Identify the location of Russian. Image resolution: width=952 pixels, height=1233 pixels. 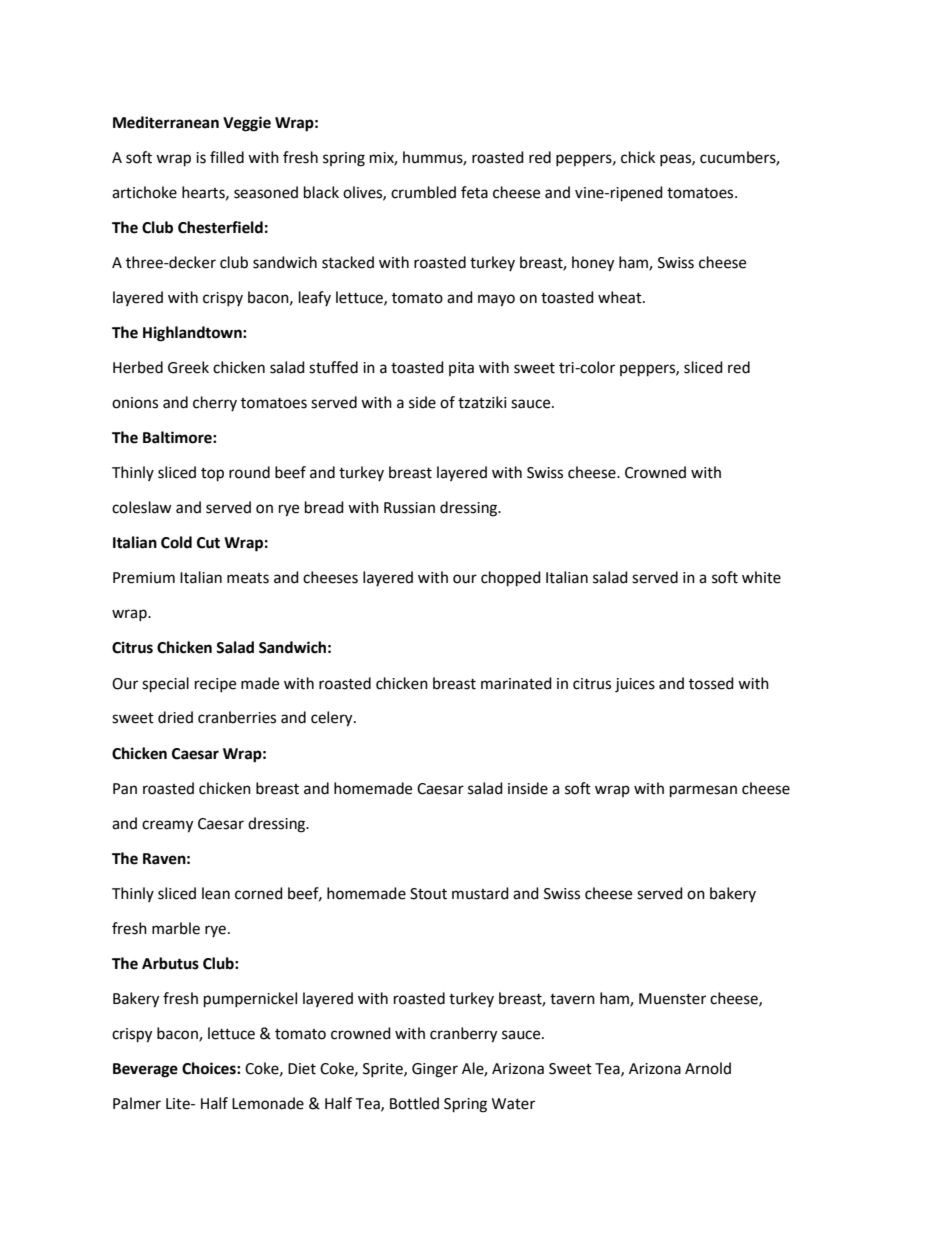
(409, 508).
